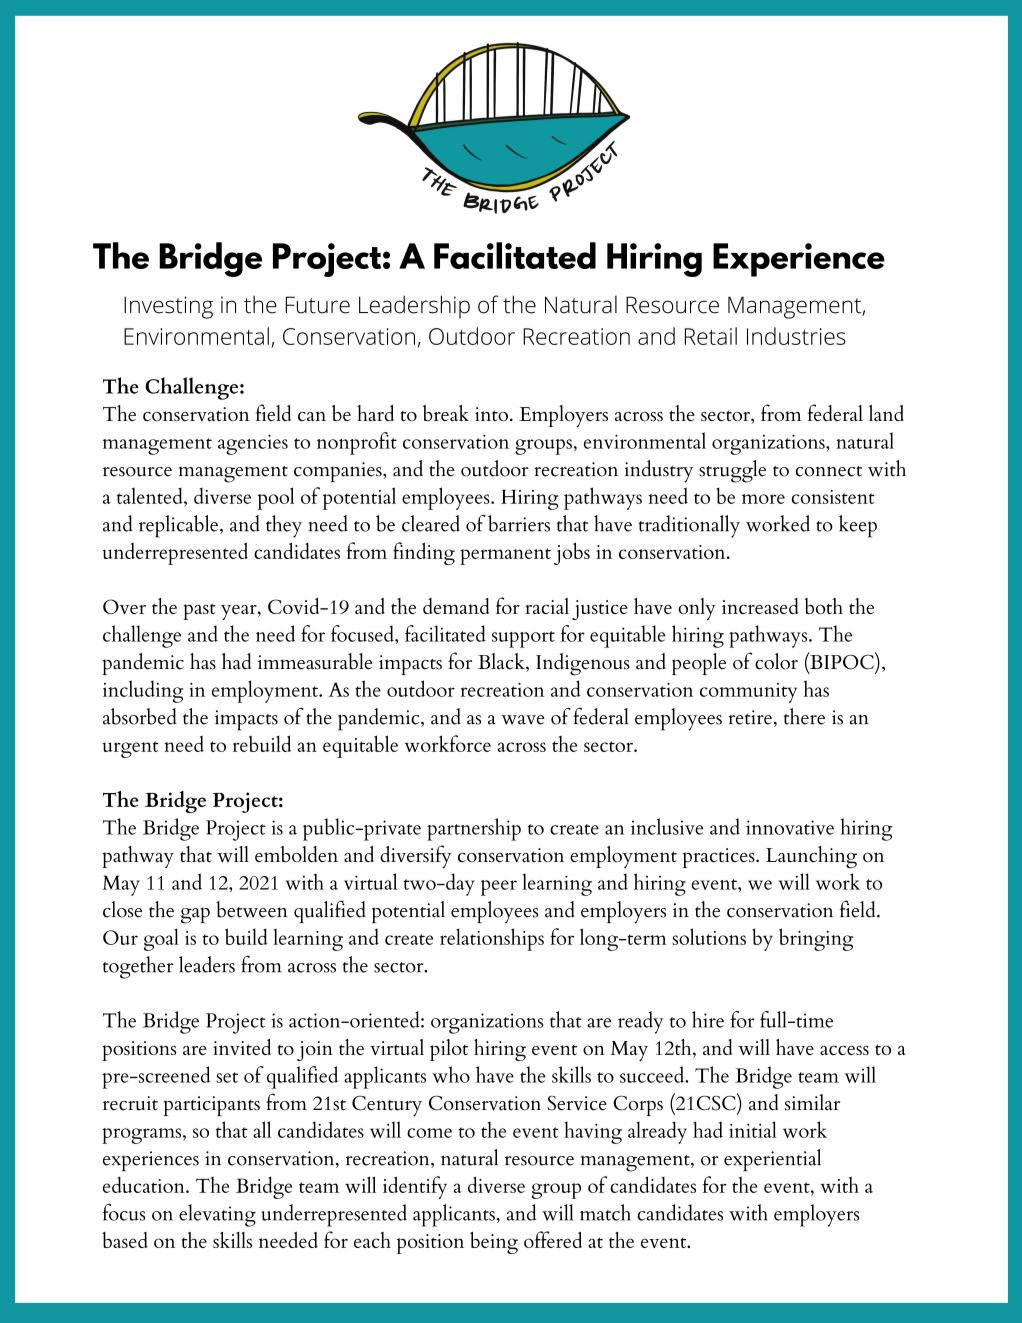  I want to click on support, so click(523, 639).
